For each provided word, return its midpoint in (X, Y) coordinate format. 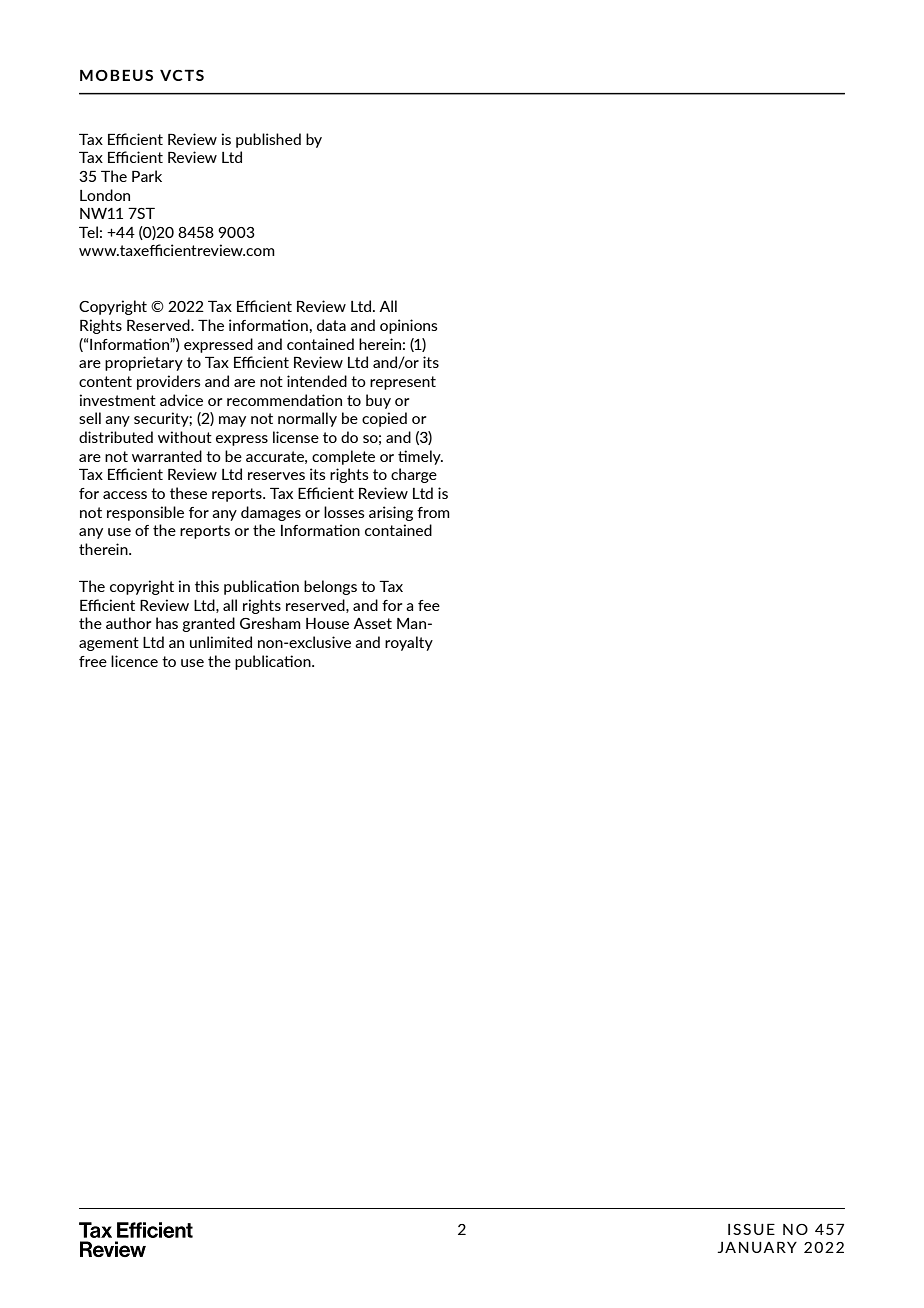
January (757, 1247)
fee (429, 605)
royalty (409, 643)
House (327, 623)
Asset (372, 623)
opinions (409, 326)
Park (147, 176)
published (268, 140)
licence (134, 661)
